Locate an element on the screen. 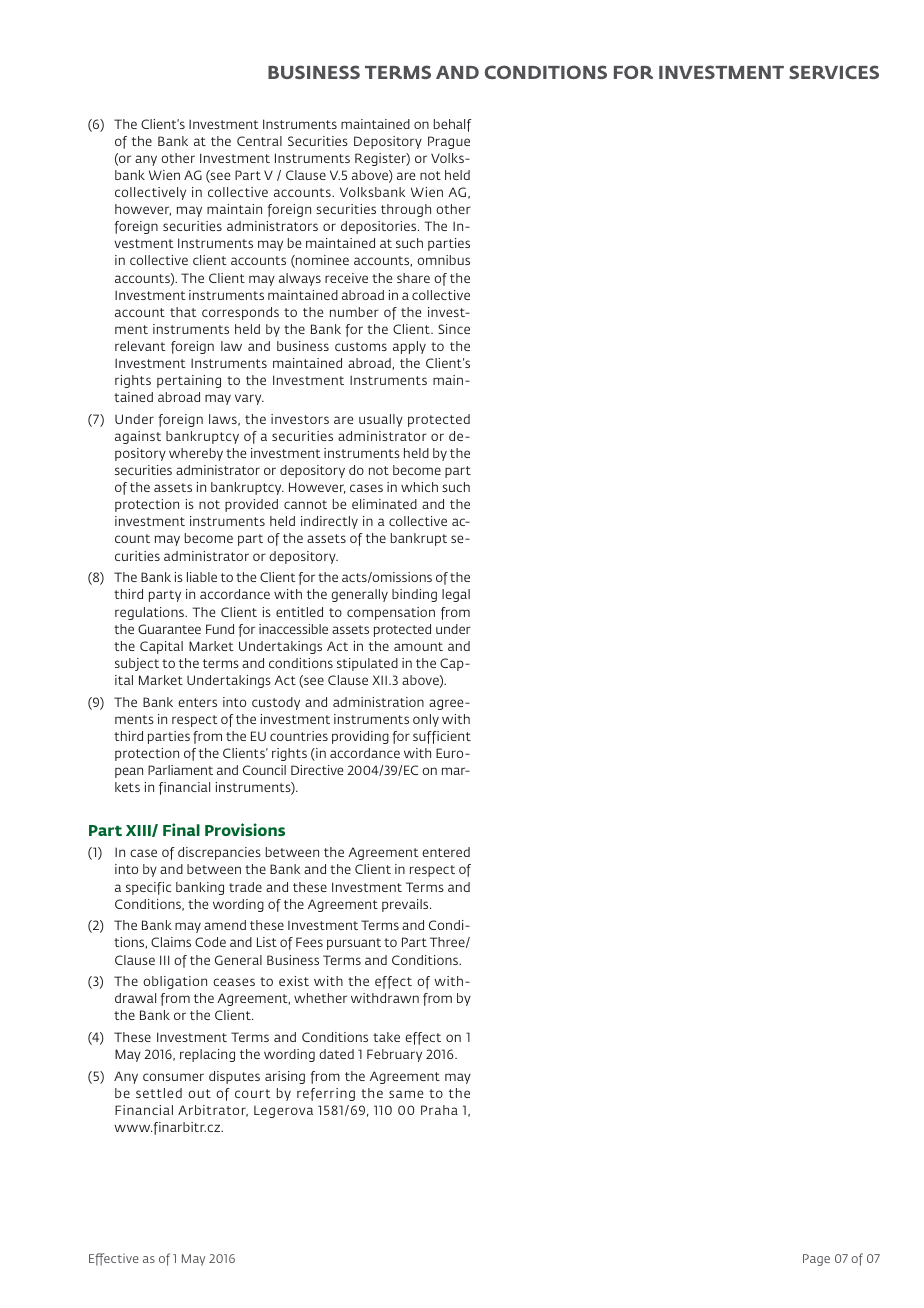  Central is located at coordinates (259, 141).
